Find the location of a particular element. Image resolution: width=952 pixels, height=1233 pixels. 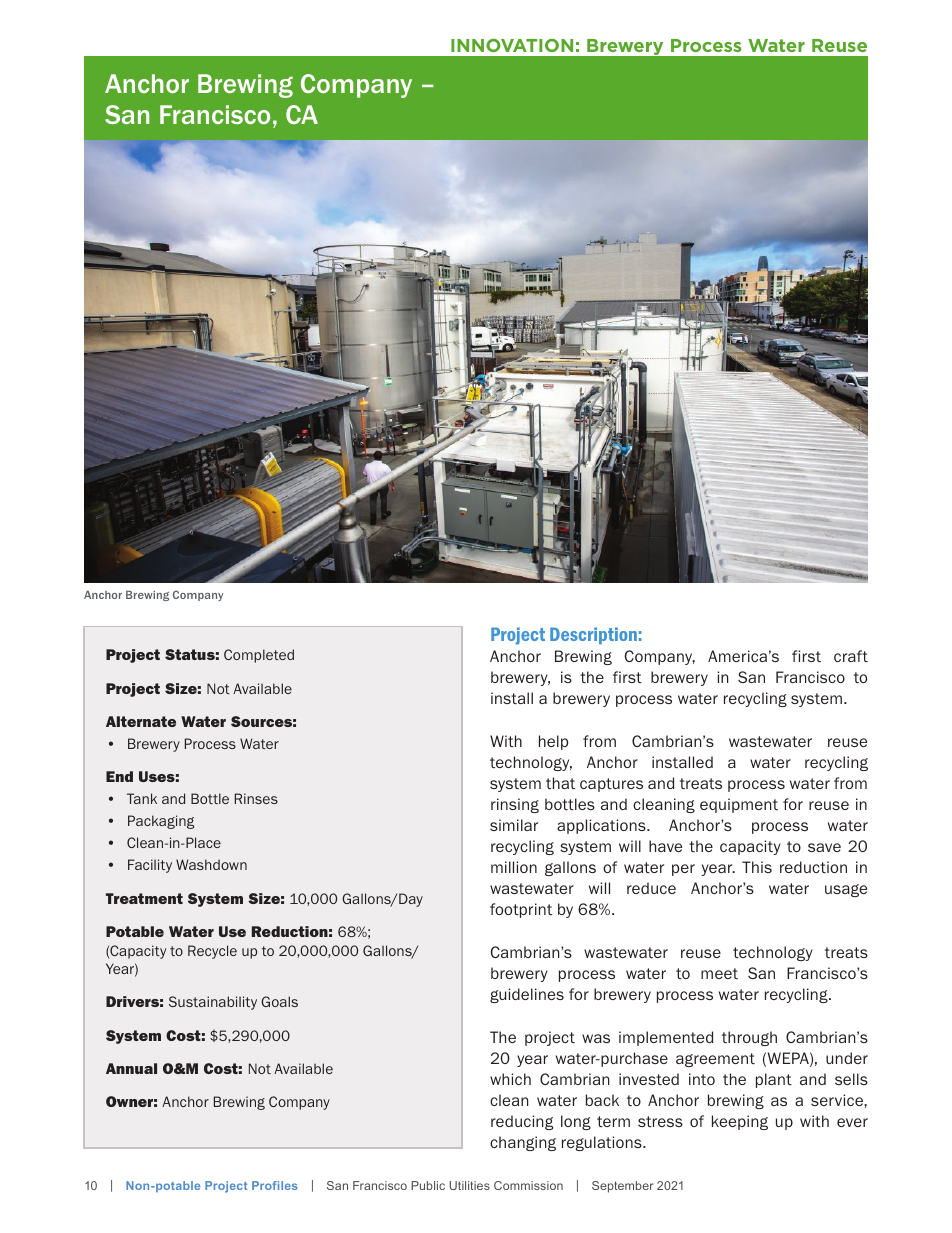

through is located at coordinates (749, 1038).
